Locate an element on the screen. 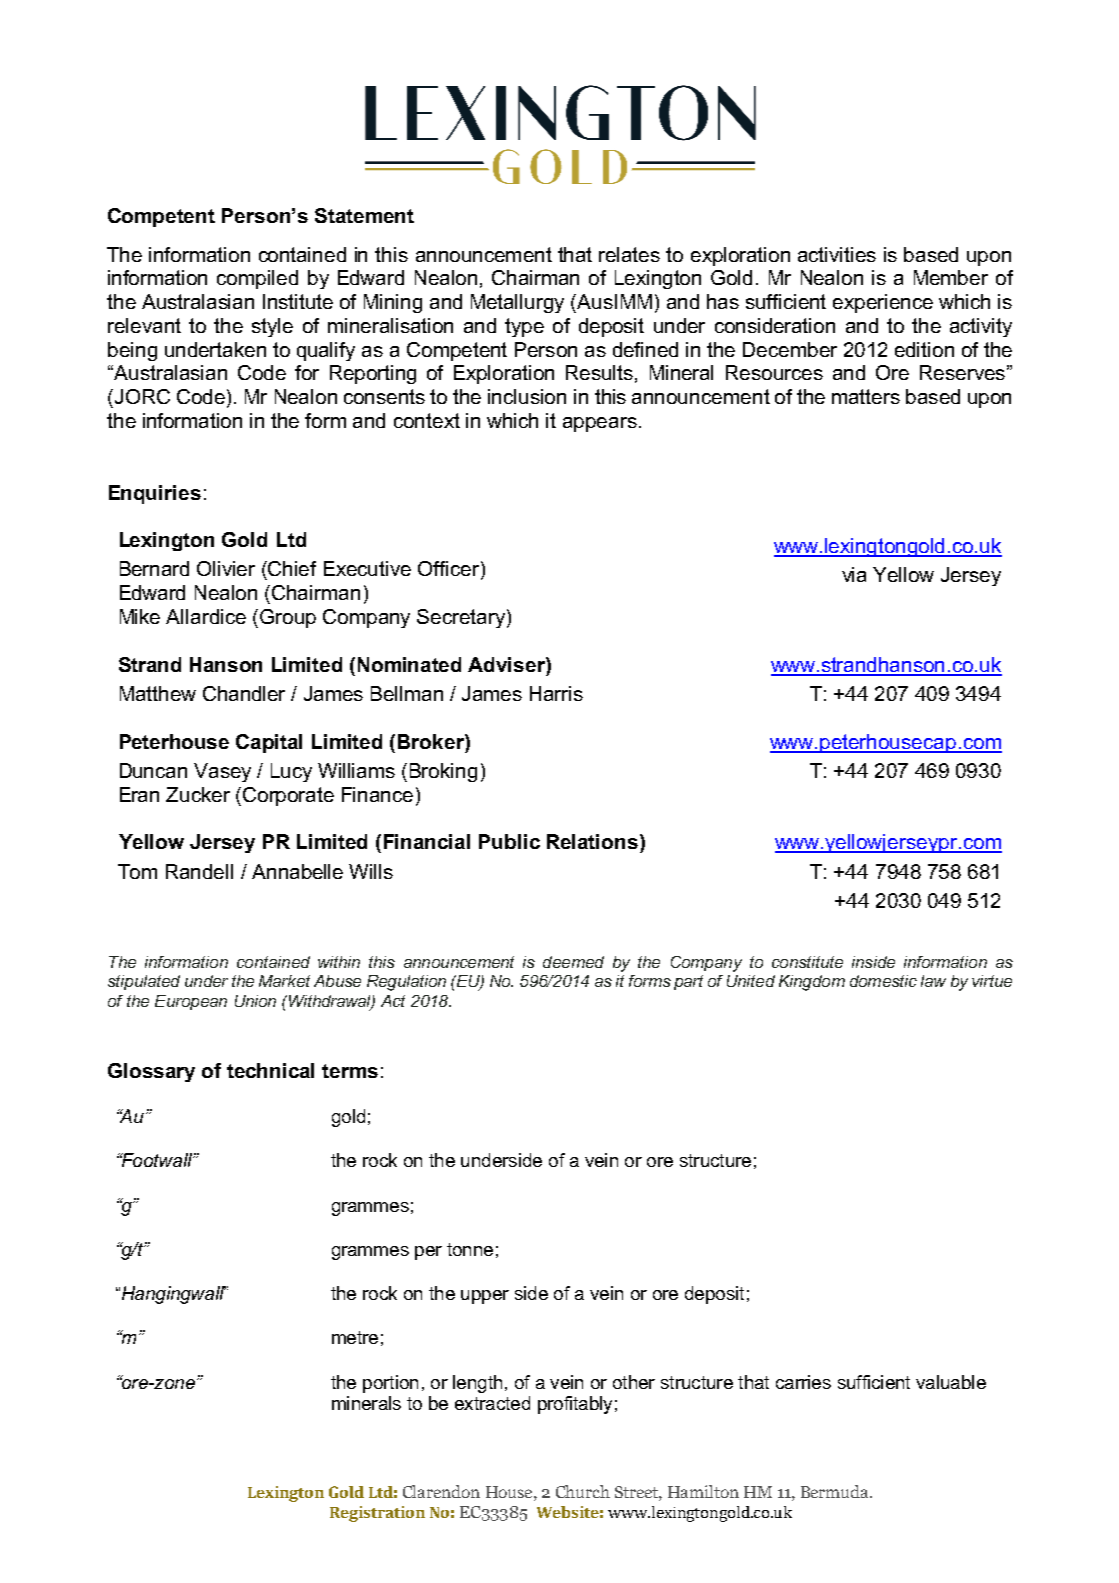 The height and width of the screenshot is (1583, 1119). relates is located at coordinates (629, 254).
